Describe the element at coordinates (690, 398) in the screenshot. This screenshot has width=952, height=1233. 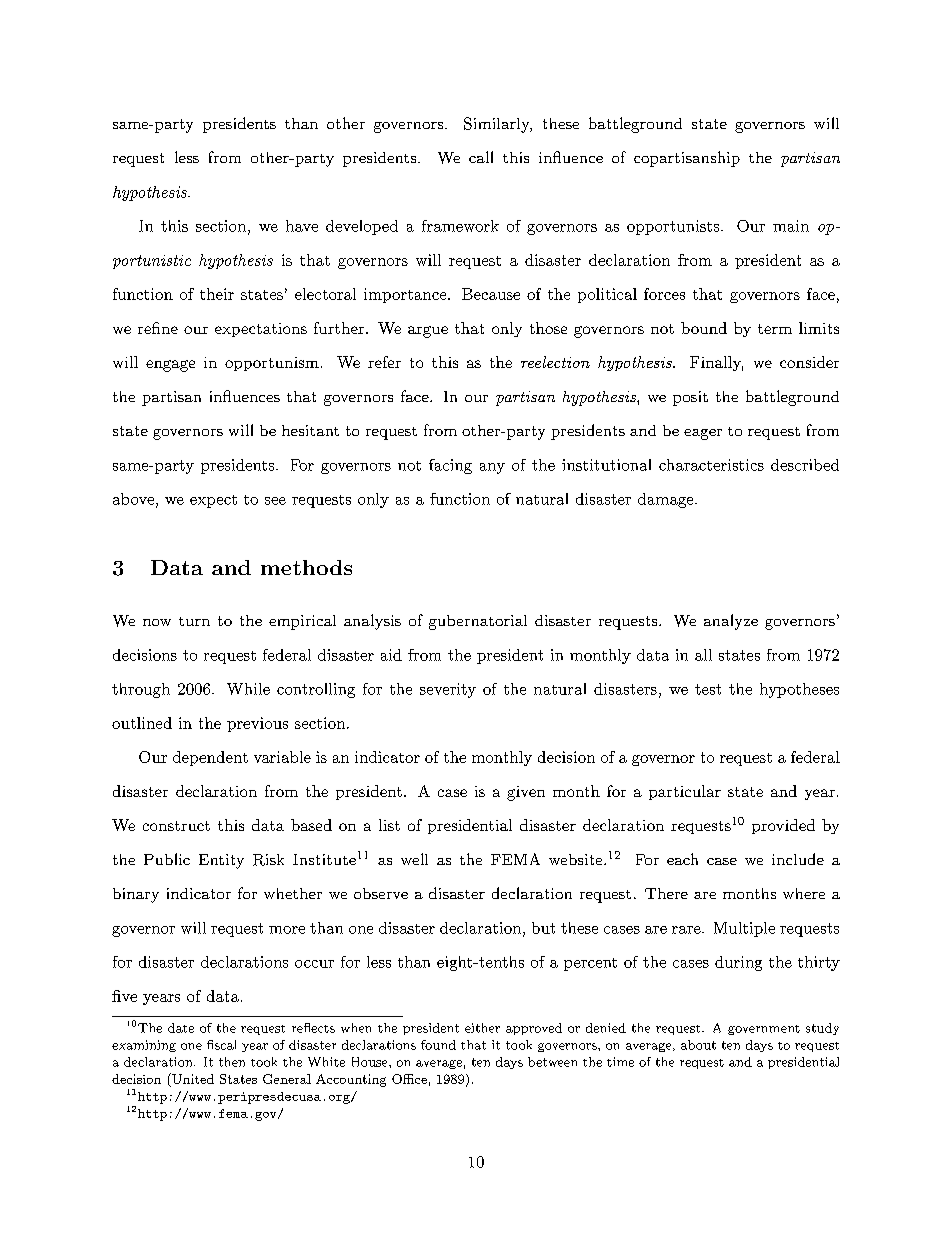
I see `posit` at that location.
